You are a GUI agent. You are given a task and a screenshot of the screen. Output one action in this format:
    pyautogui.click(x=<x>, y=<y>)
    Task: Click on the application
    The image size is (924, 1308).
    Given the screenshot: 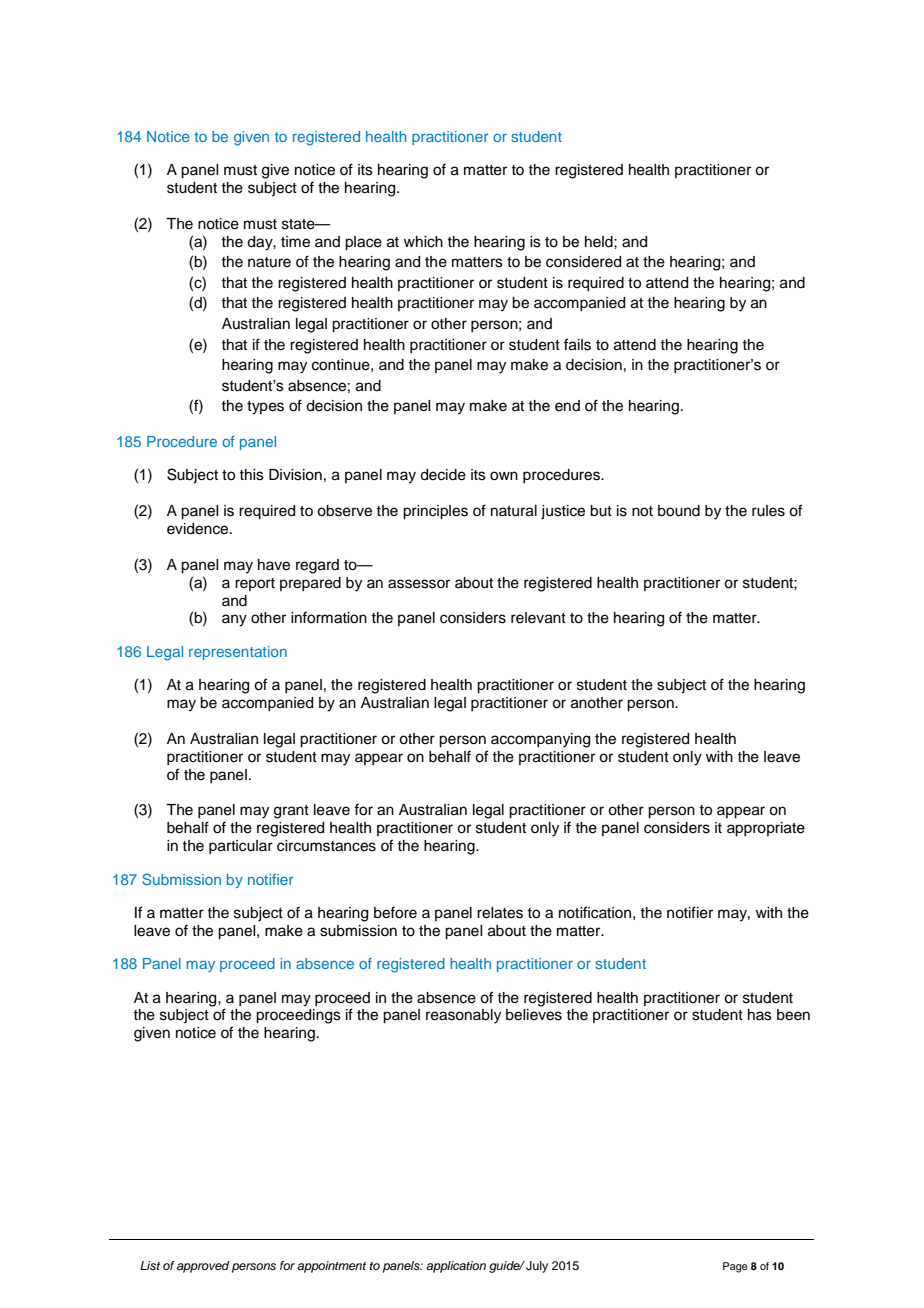 What is the action you would take?
    pyautogui.click(x=456, y=1267)
